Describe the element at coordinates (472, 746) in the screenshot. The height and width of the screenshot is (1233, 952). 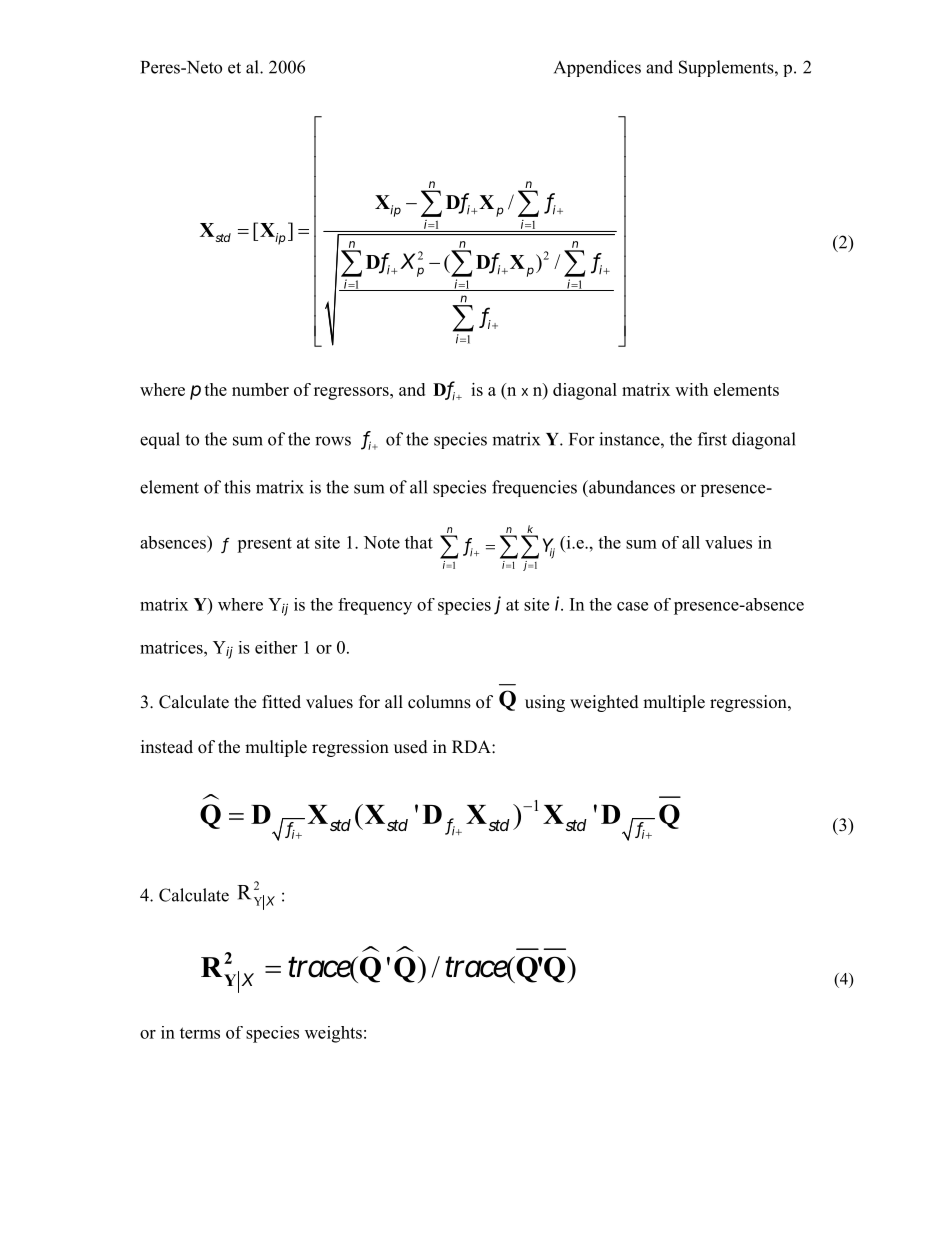
I see `RDA` at that location.
